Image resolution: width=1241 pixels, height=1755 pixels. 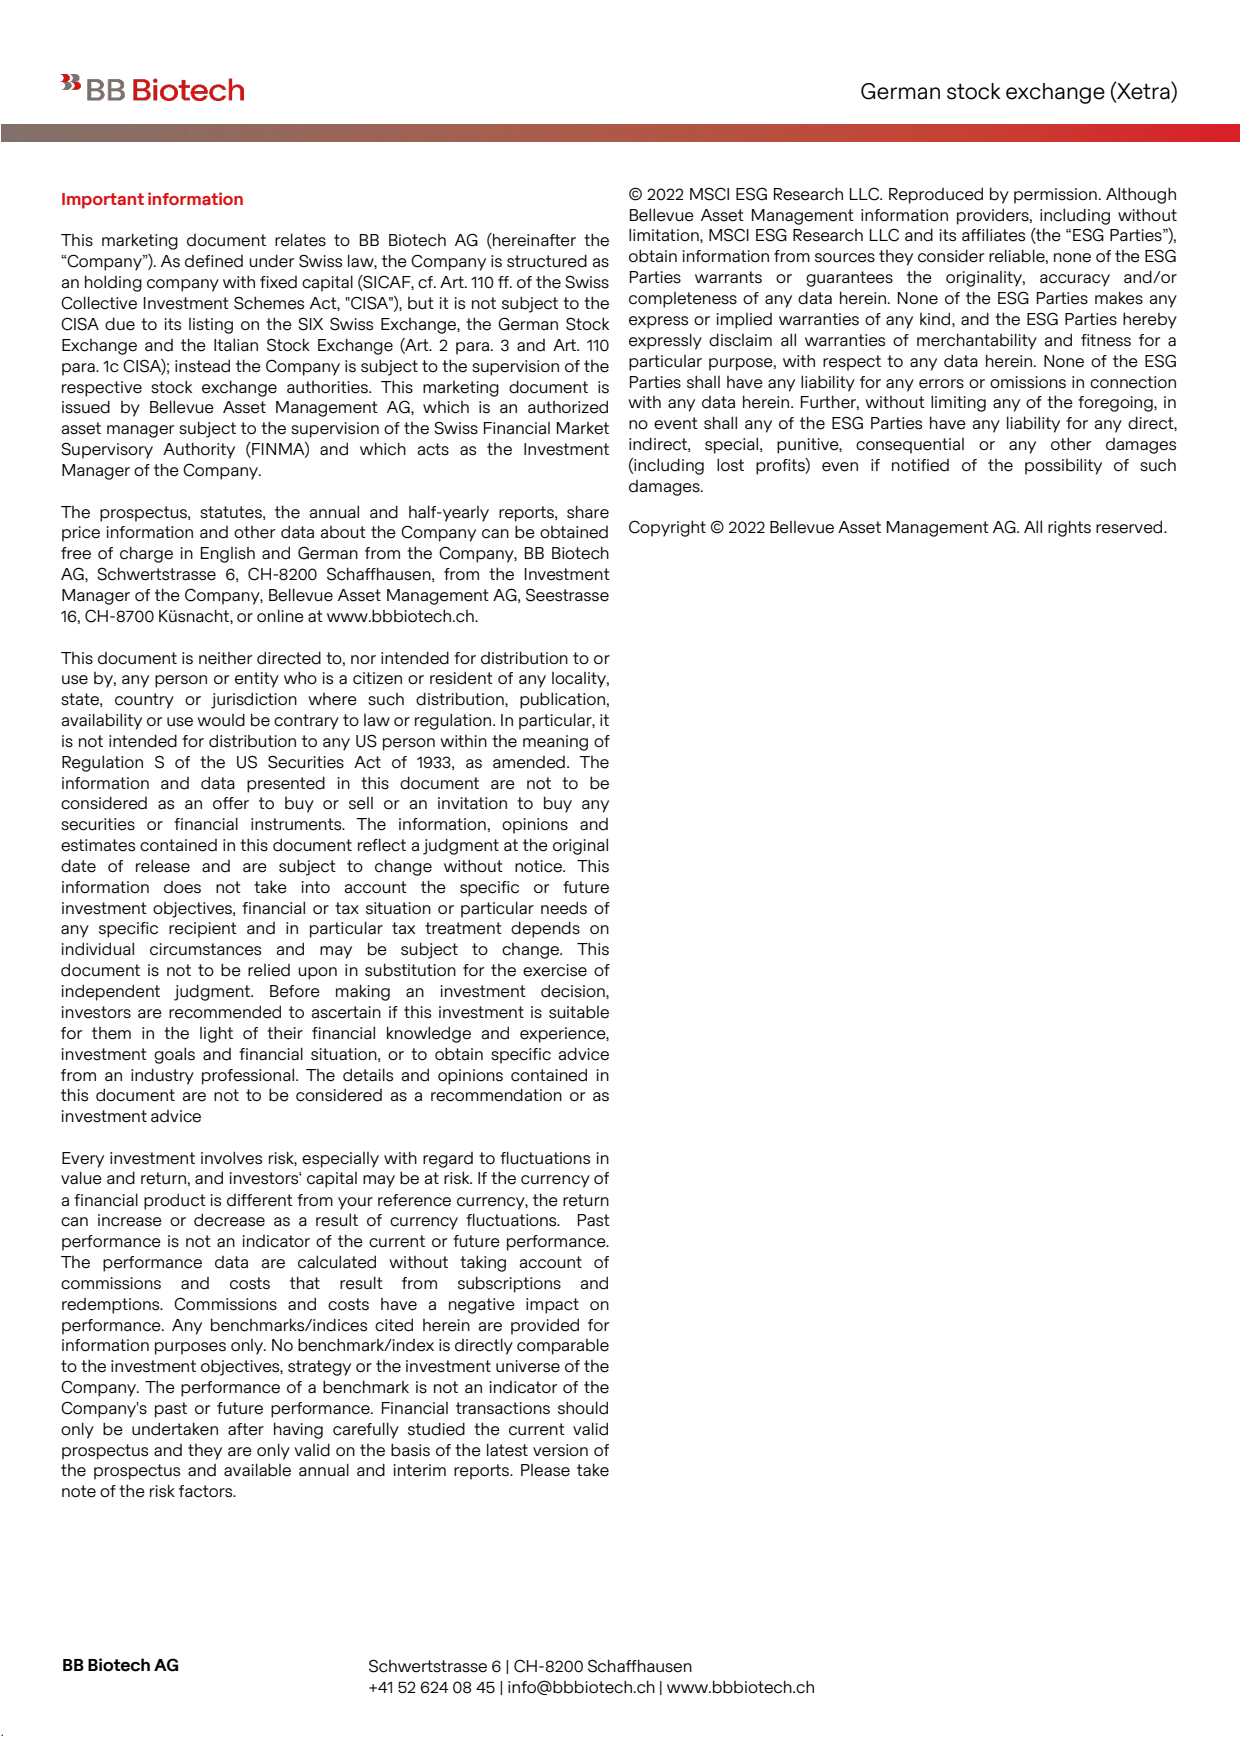 What do you see at coordinates (993, 235) in the image?
I see `affiliates` at bounding box center [993, 235].
